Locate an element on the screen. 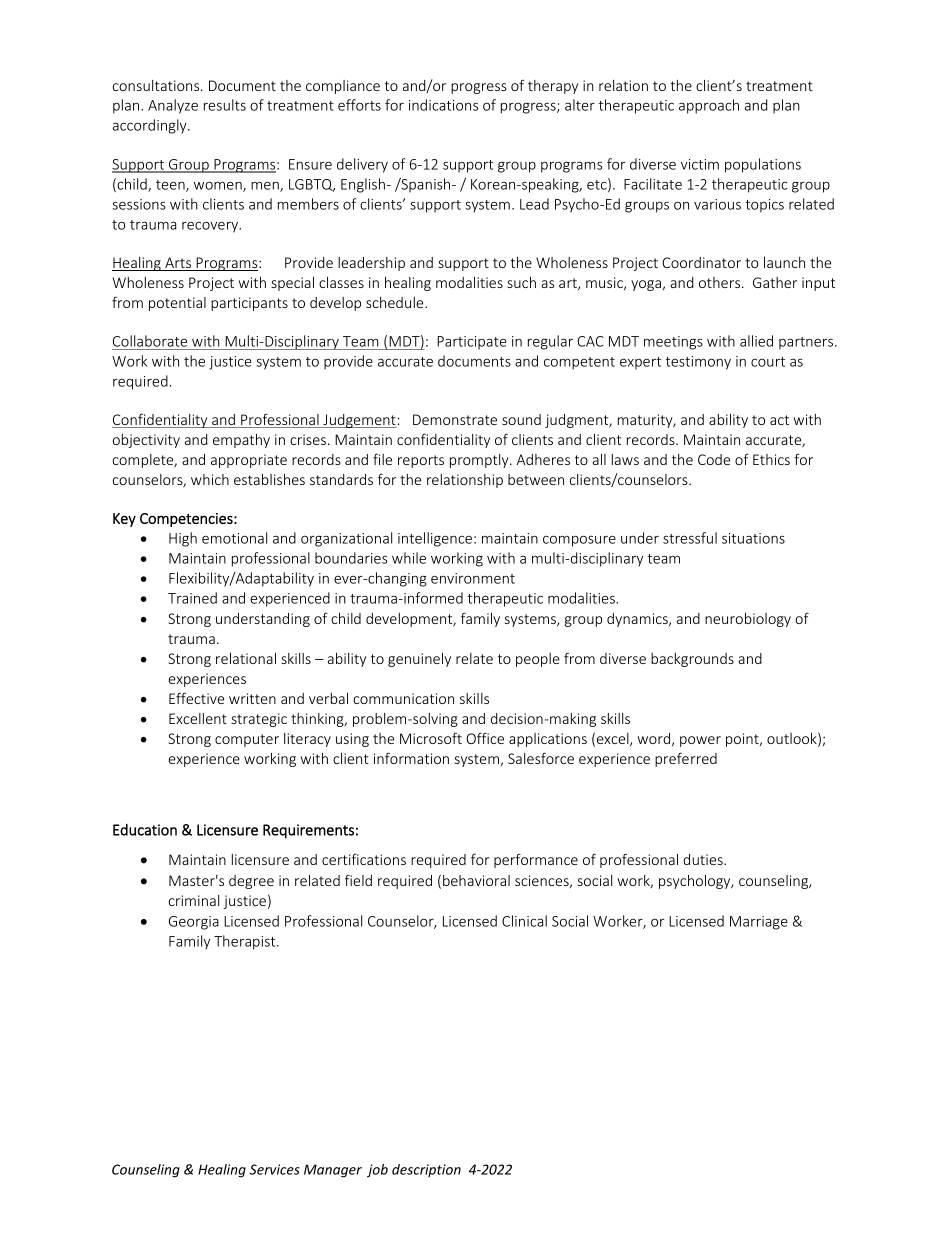  criminal is located at coordinates (194, 900).
